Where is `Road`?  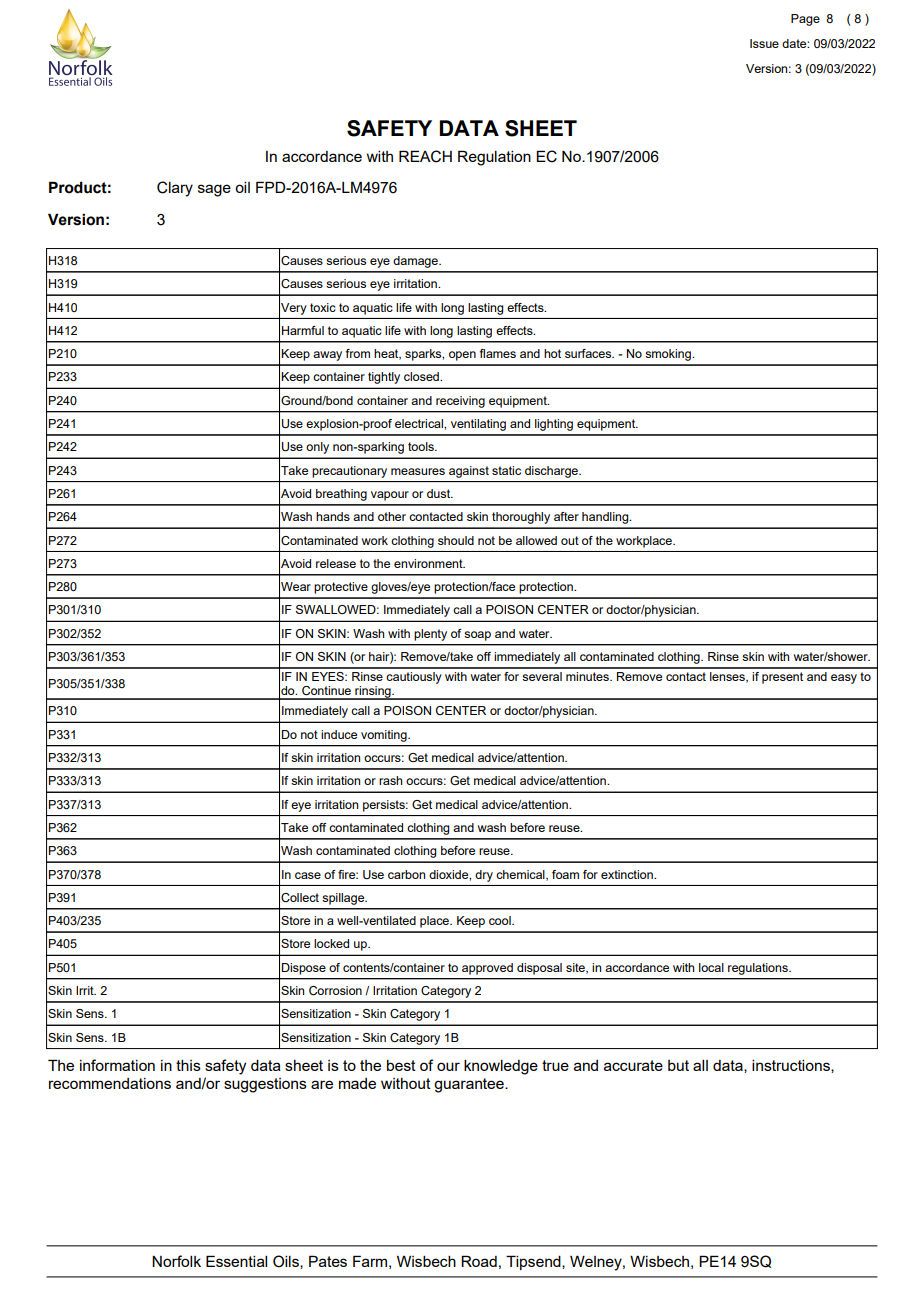
Road is located at coordinates (479, 1261).
